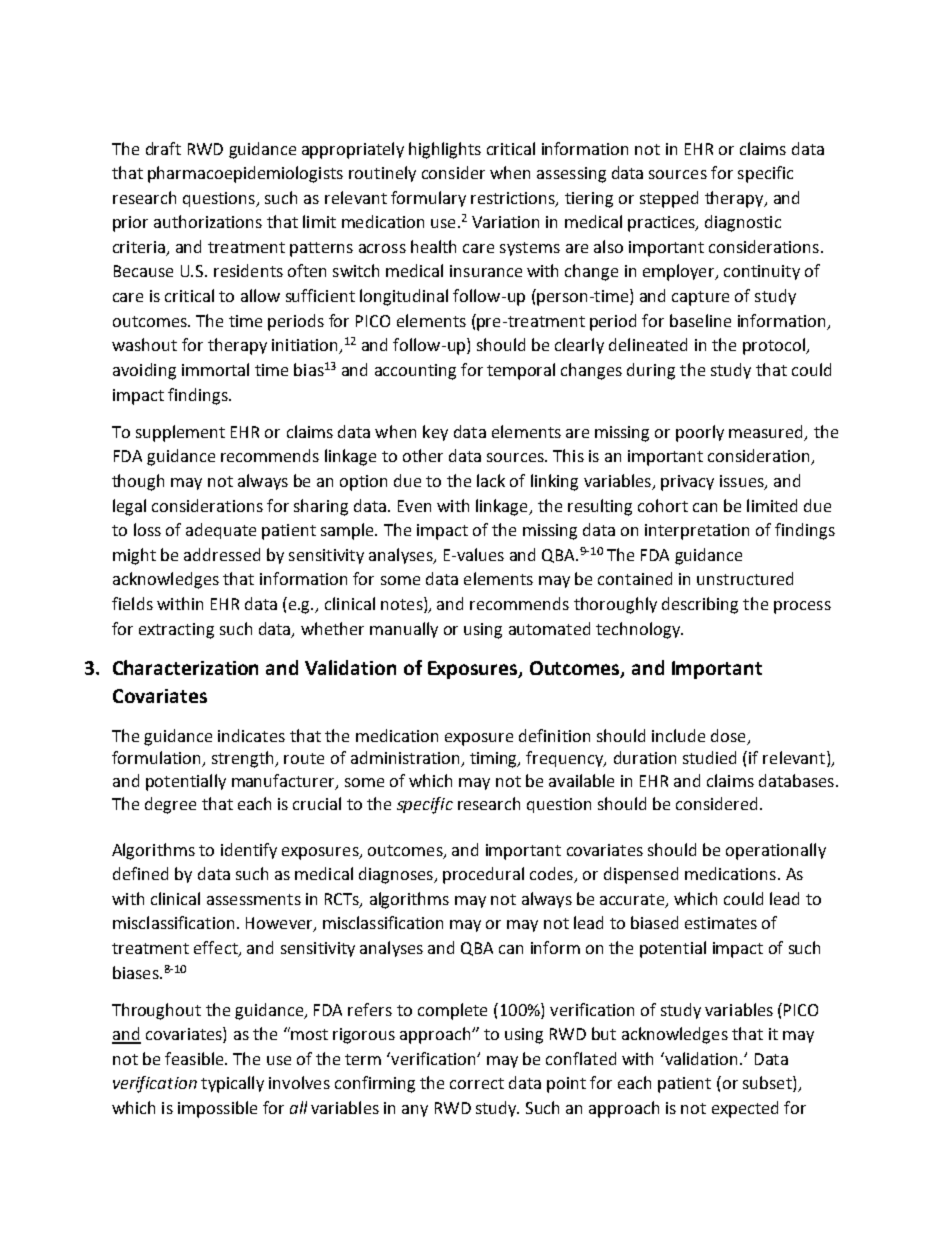  Describe the element at coordinates (404, 630) in the document. I see `manually` at that location.
